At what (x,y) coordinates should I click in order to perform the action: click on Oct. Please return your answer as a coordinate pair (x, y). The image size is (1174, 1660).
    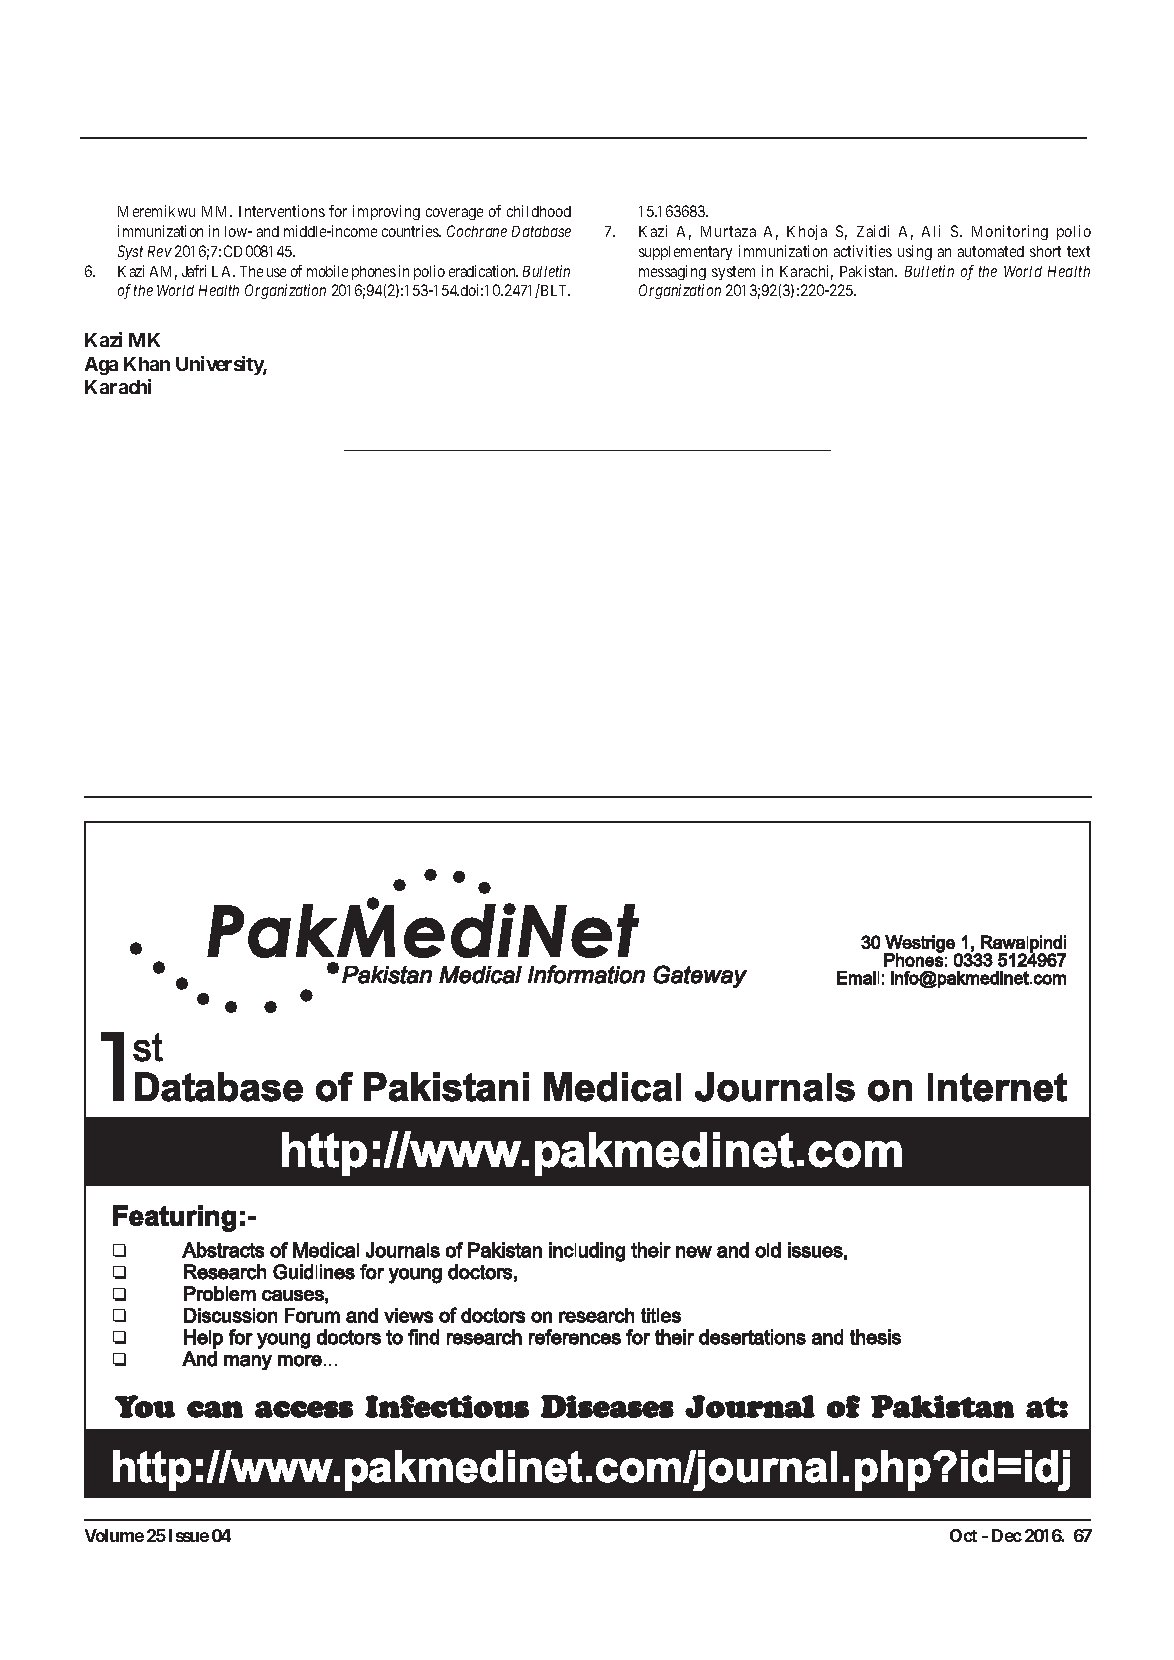
    Looking at the image, I should click on (963, 1535).
